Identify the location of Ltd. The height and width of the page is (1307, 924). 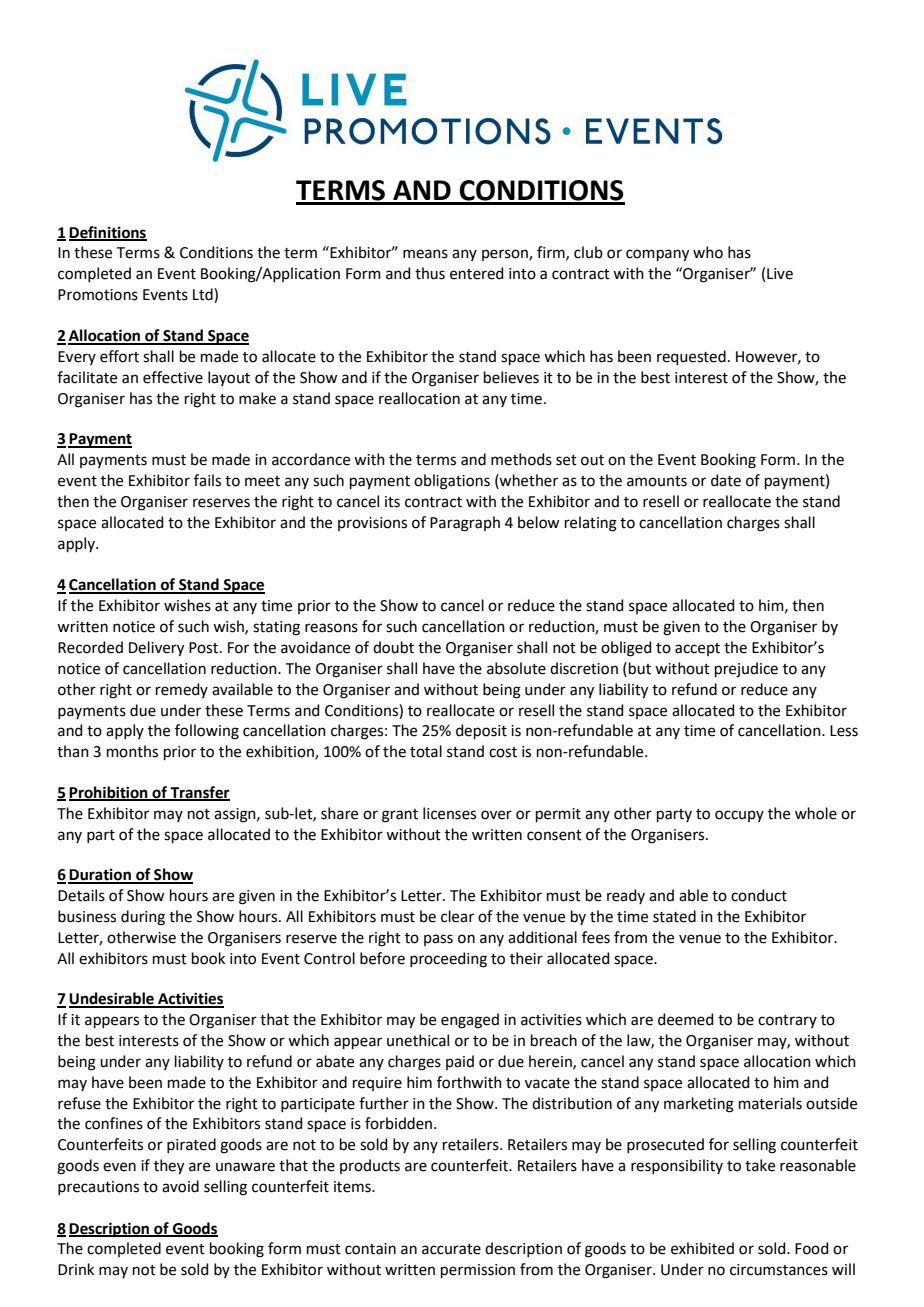
(204, 294).
